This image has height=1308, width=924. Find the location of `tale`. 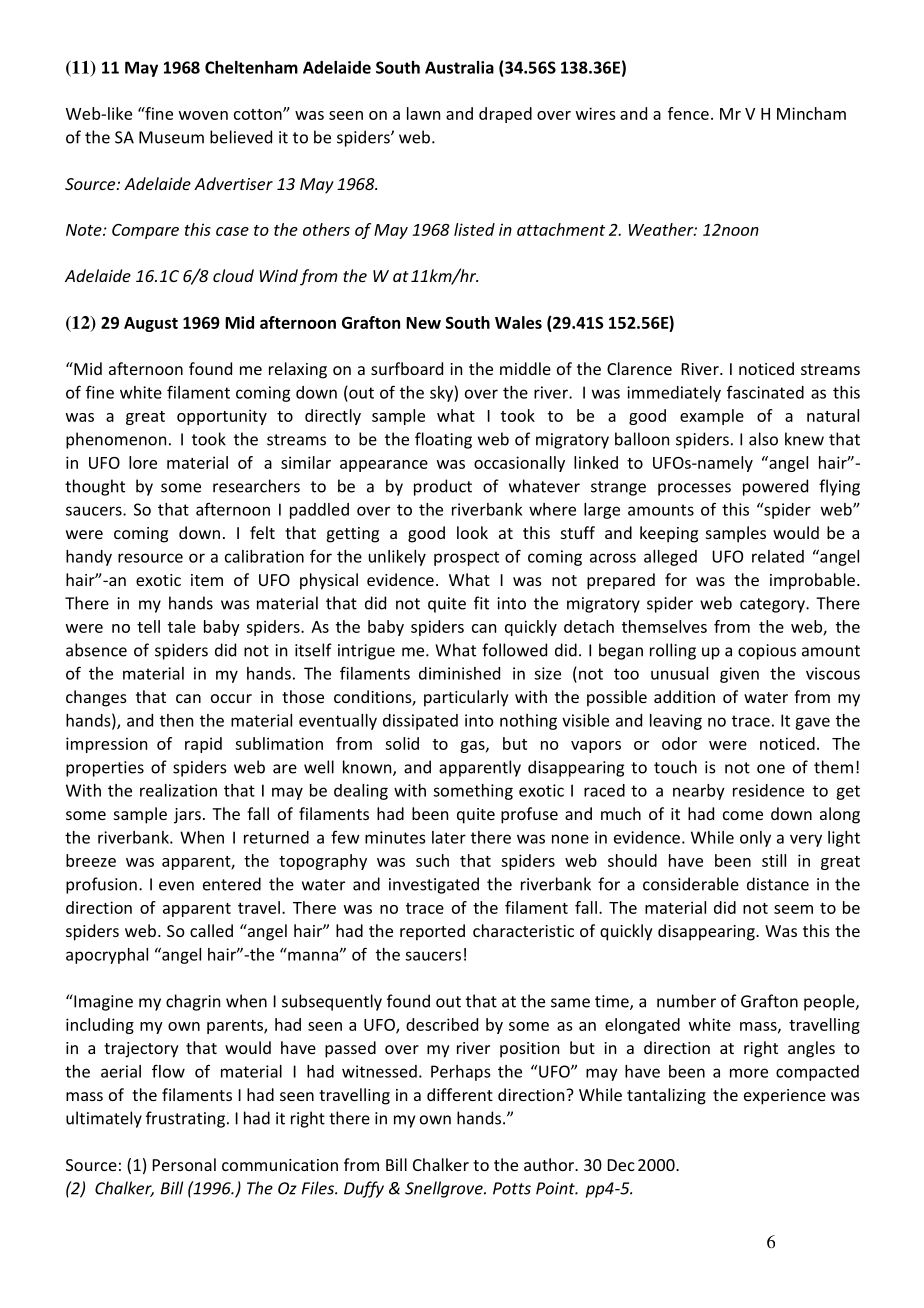

tale is located at coordinates (182, 626).
